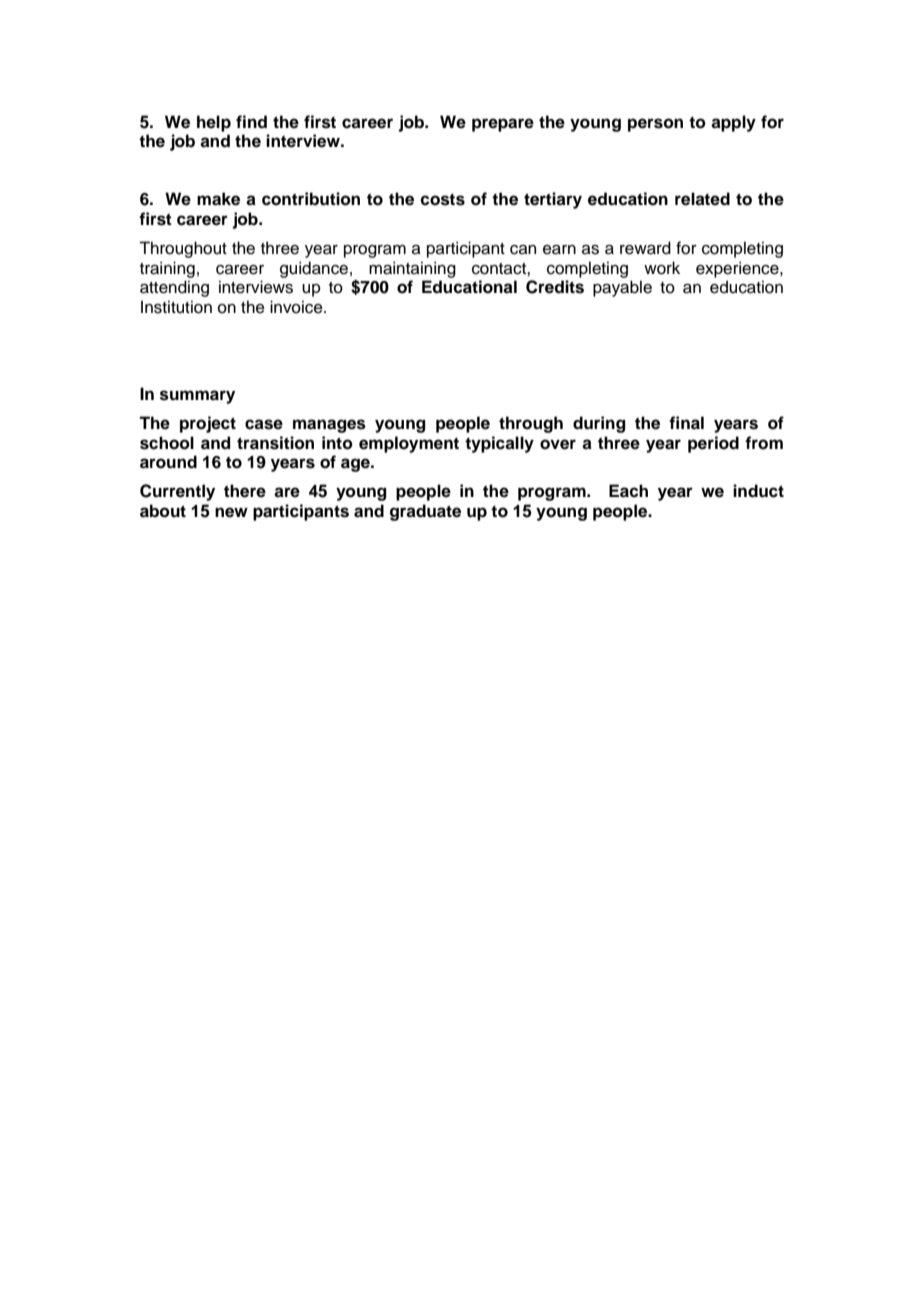  I want to click on person, so click(655, 125).
